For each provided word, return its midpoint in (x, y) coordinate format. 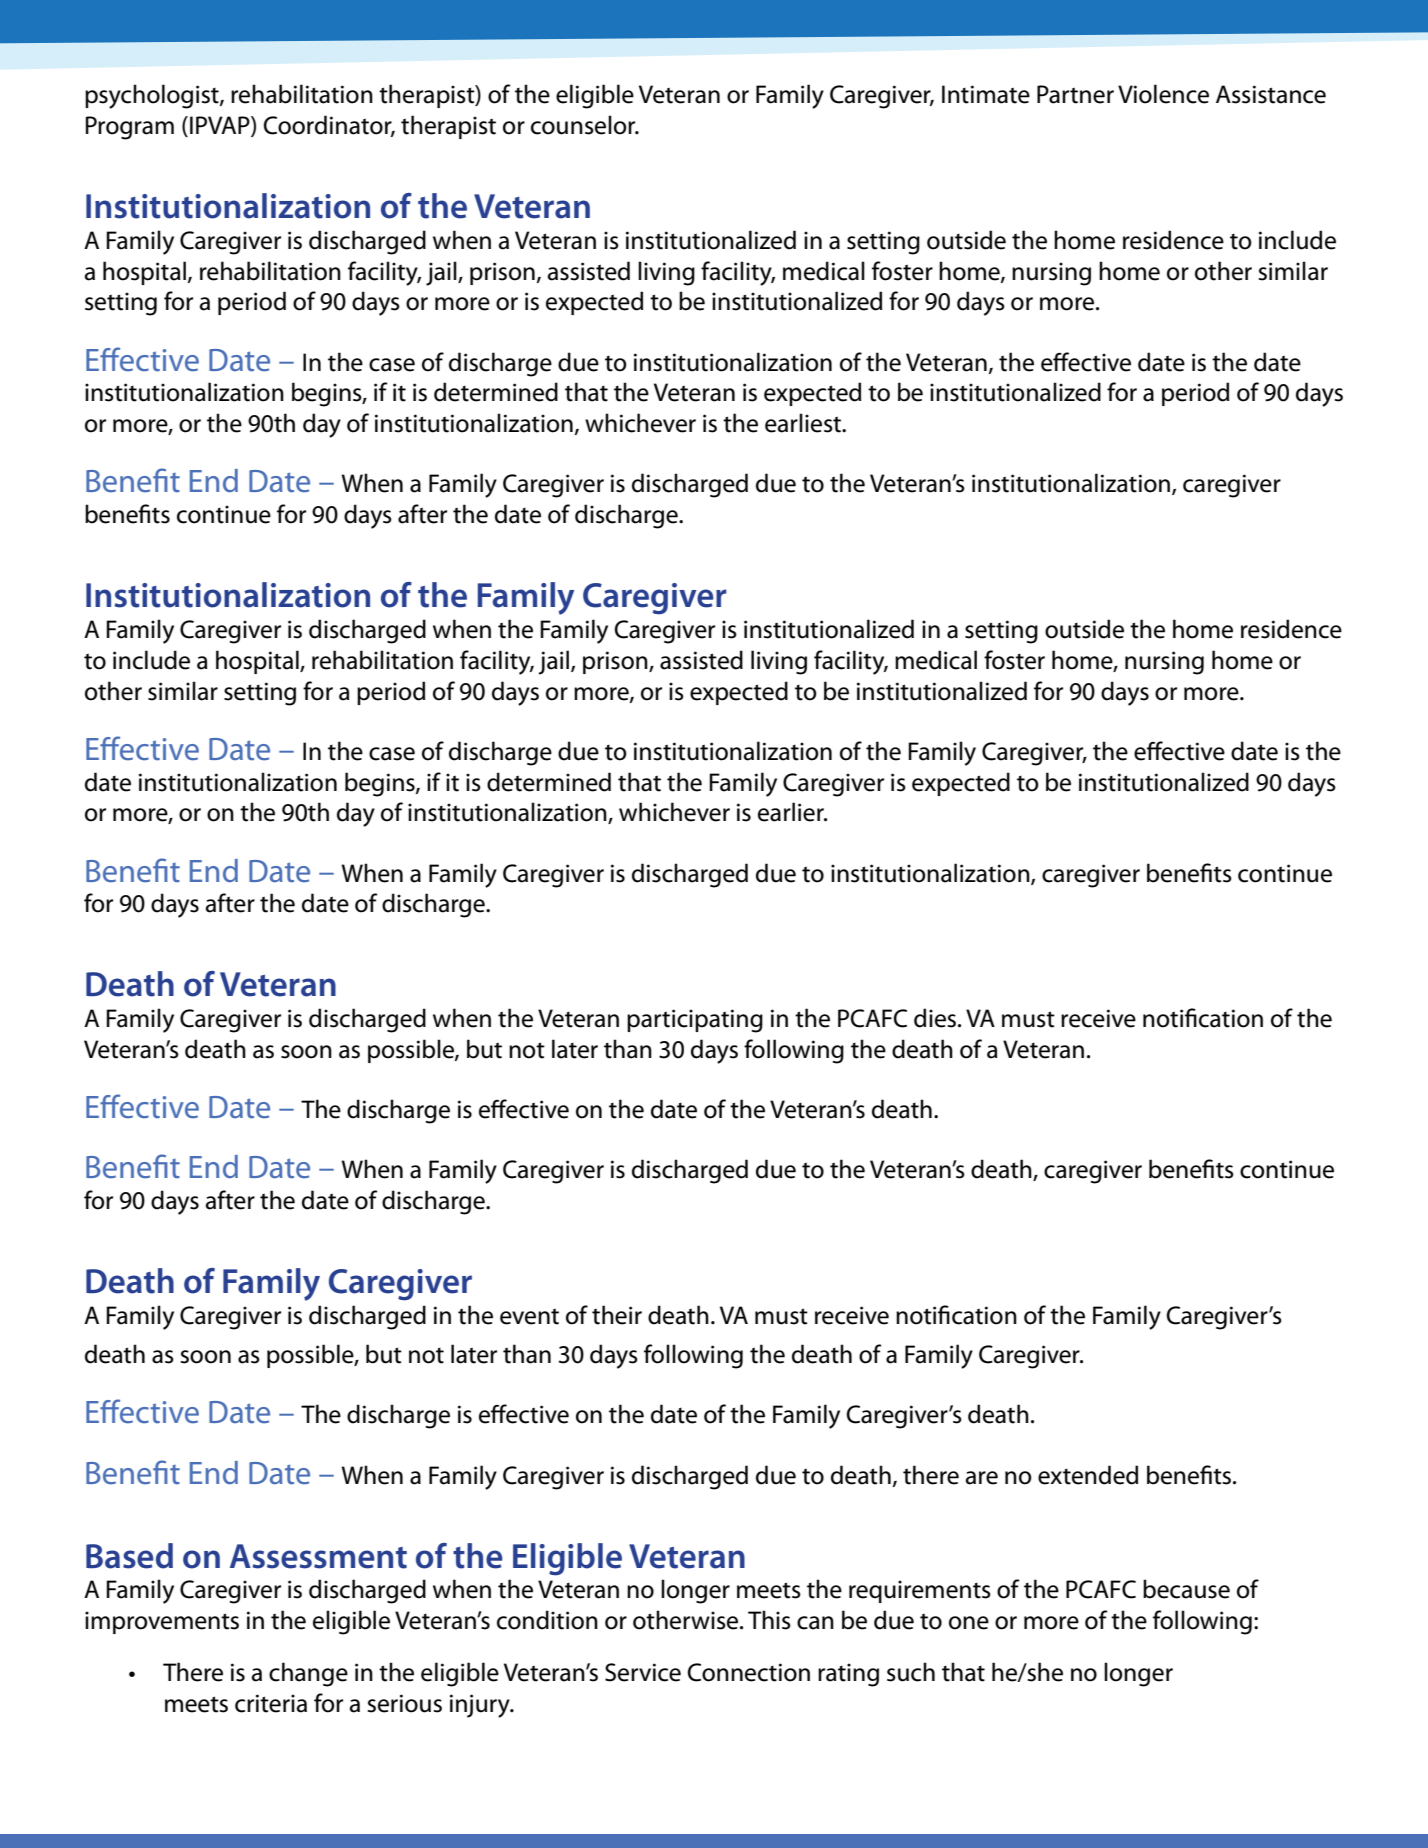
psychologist (153, 96)
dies (936, 1018)
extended (1088, 1475)
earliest (804, 423)
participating (695, 1021)
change (308, 1674)
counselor (584, 125)
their (617, 1315)
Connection (749, 1672)
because (1186, 1589)
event (529, 1316)
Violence (1163, 94)
